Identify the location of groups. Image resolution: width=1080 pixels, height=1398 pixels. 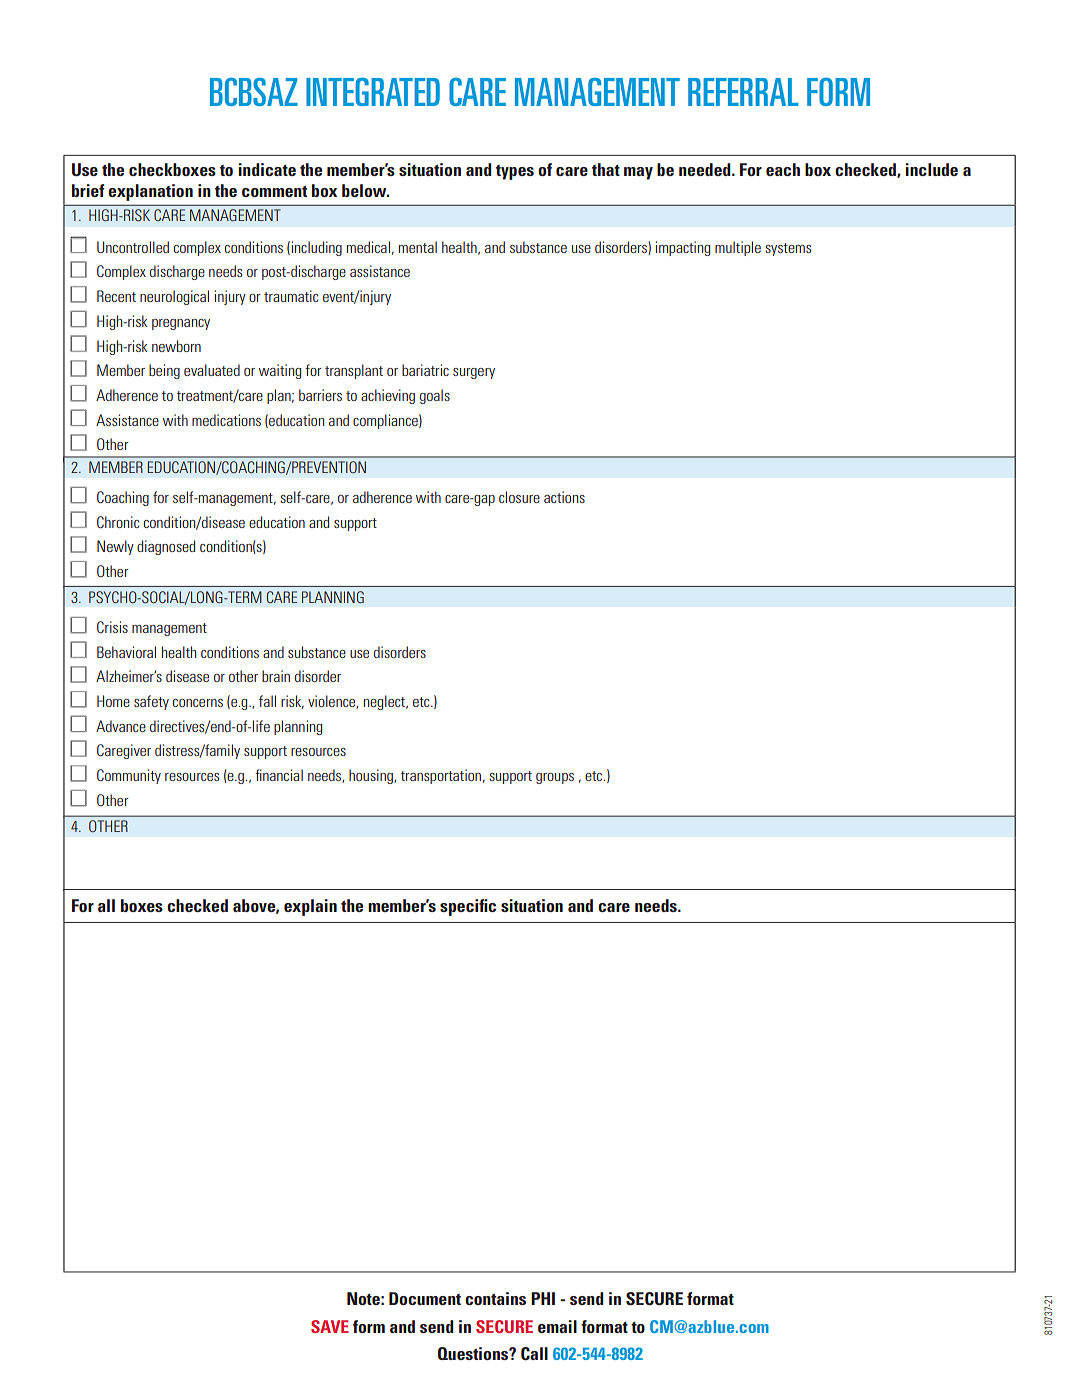
(555, 778).
